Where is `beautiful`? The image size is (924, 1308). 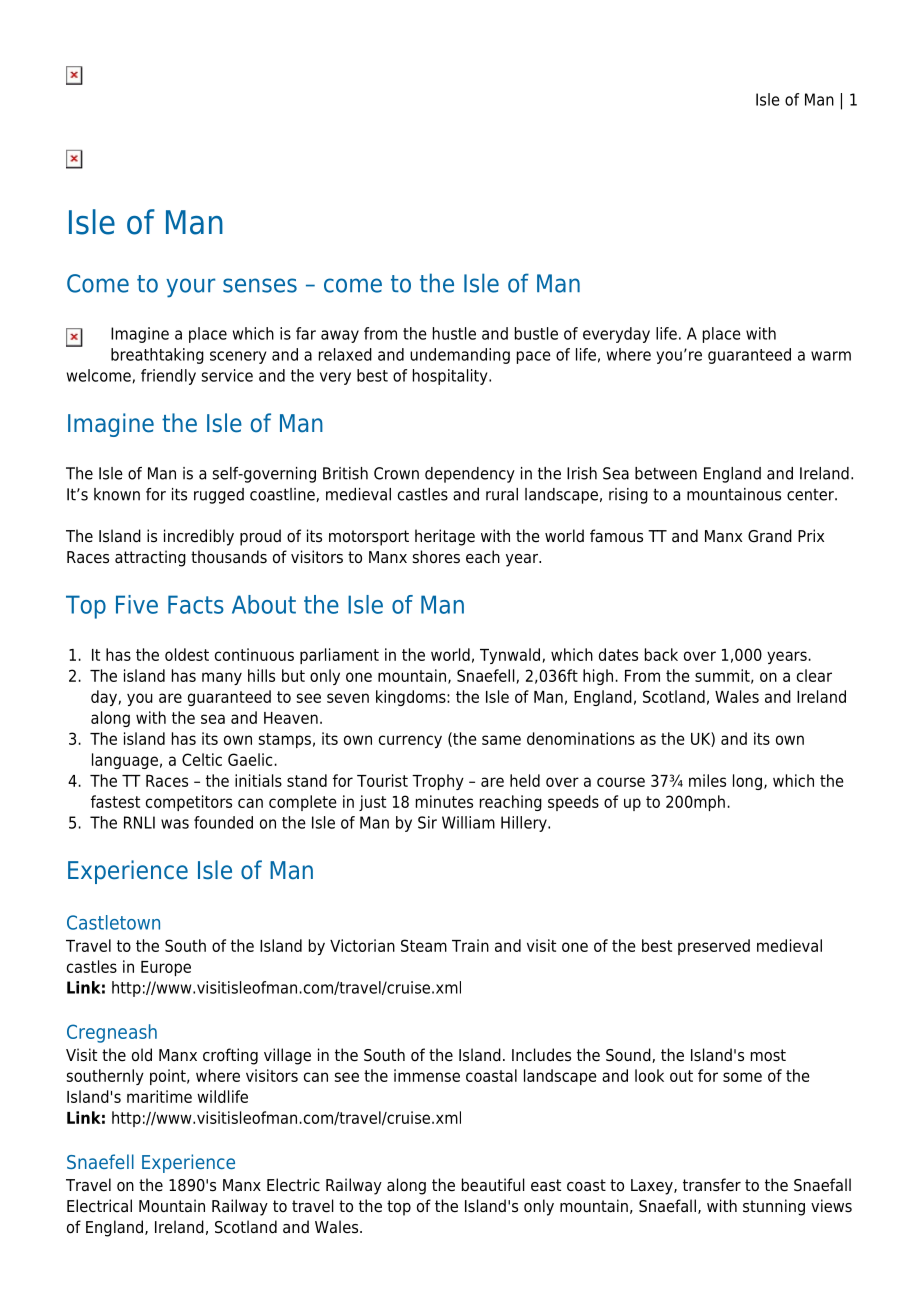 beautiful is located at coordinates (493, 1185).
